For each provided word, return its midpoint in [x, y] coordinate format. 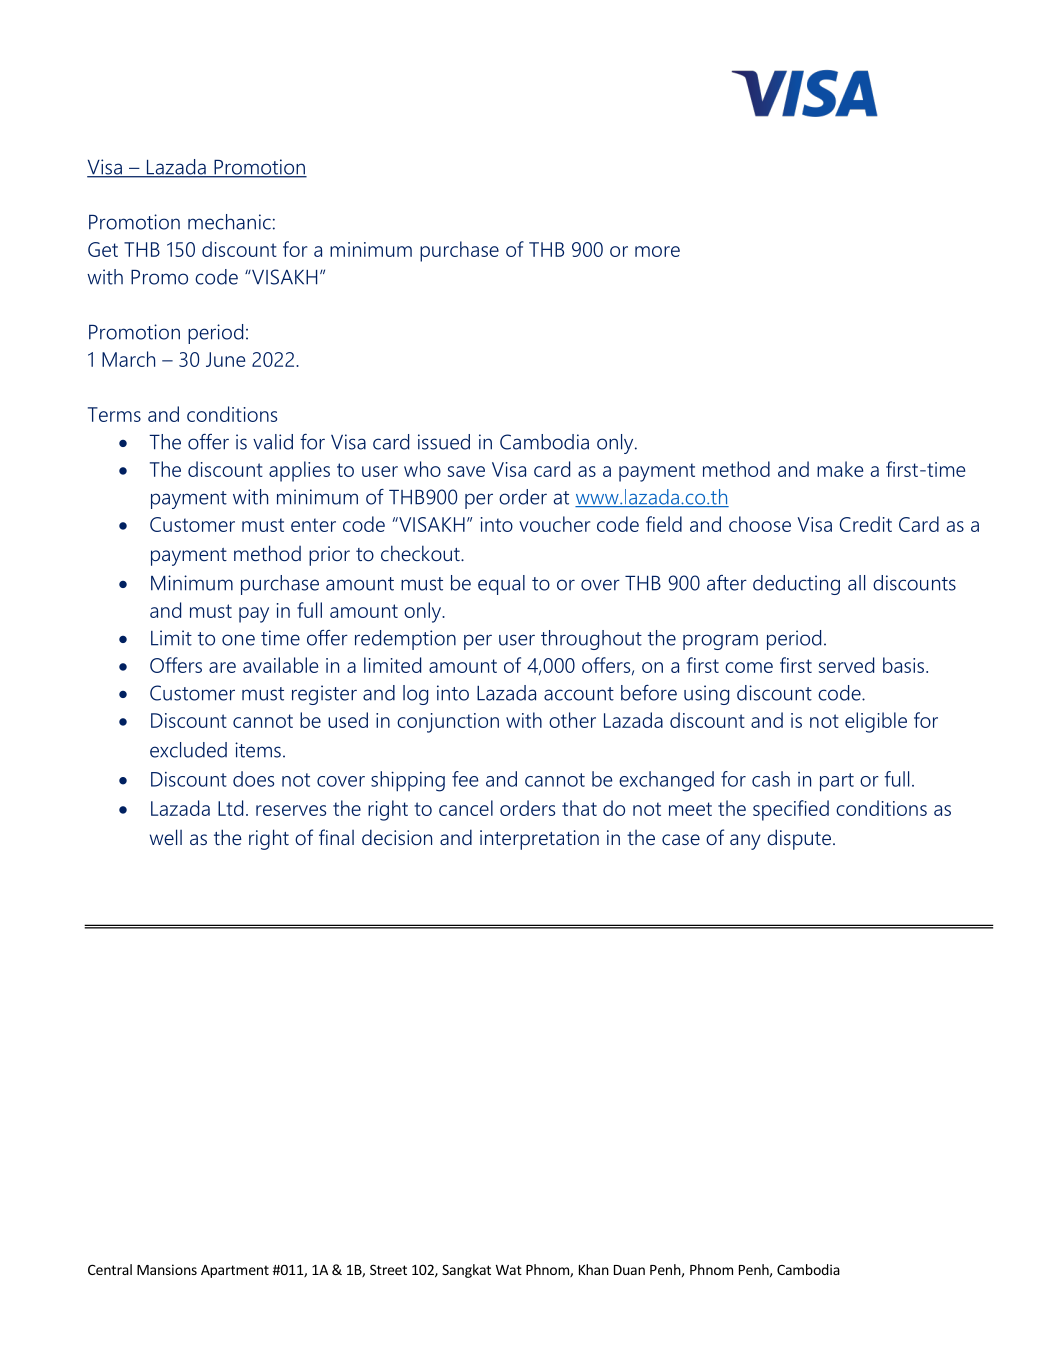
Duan [629, 1270]
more [657, 251]
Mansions [167, 1269]
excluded [188, 750]
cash [771, 779]
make [840, 469]
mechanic [229, 222]
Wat [509, 1270]
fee [465, 779]
